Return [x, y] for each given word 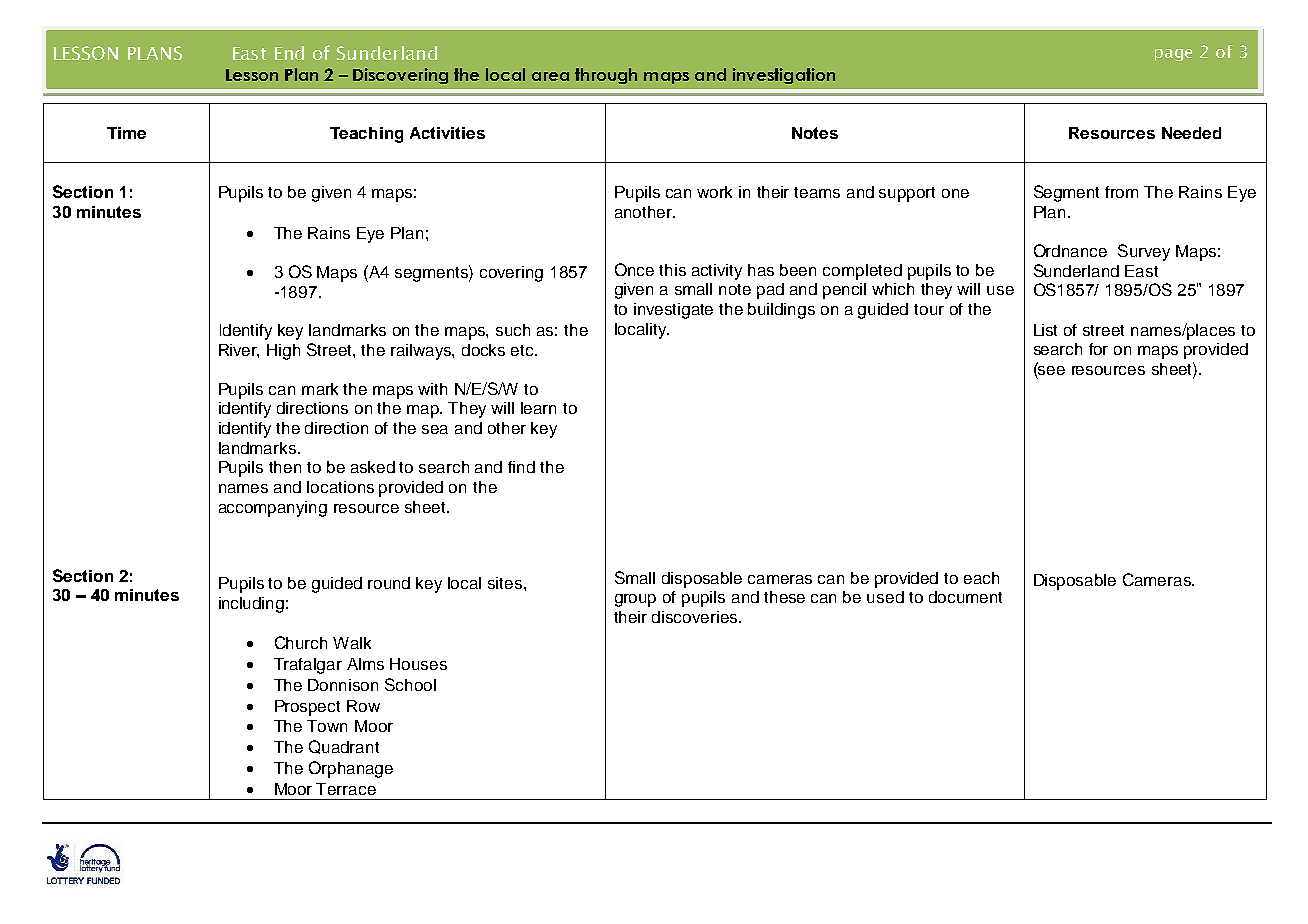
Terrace [346, 789]
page [1173, 55]
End [289, 53]
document [965, 597]
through [606, 76]
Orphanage [351, 769]
